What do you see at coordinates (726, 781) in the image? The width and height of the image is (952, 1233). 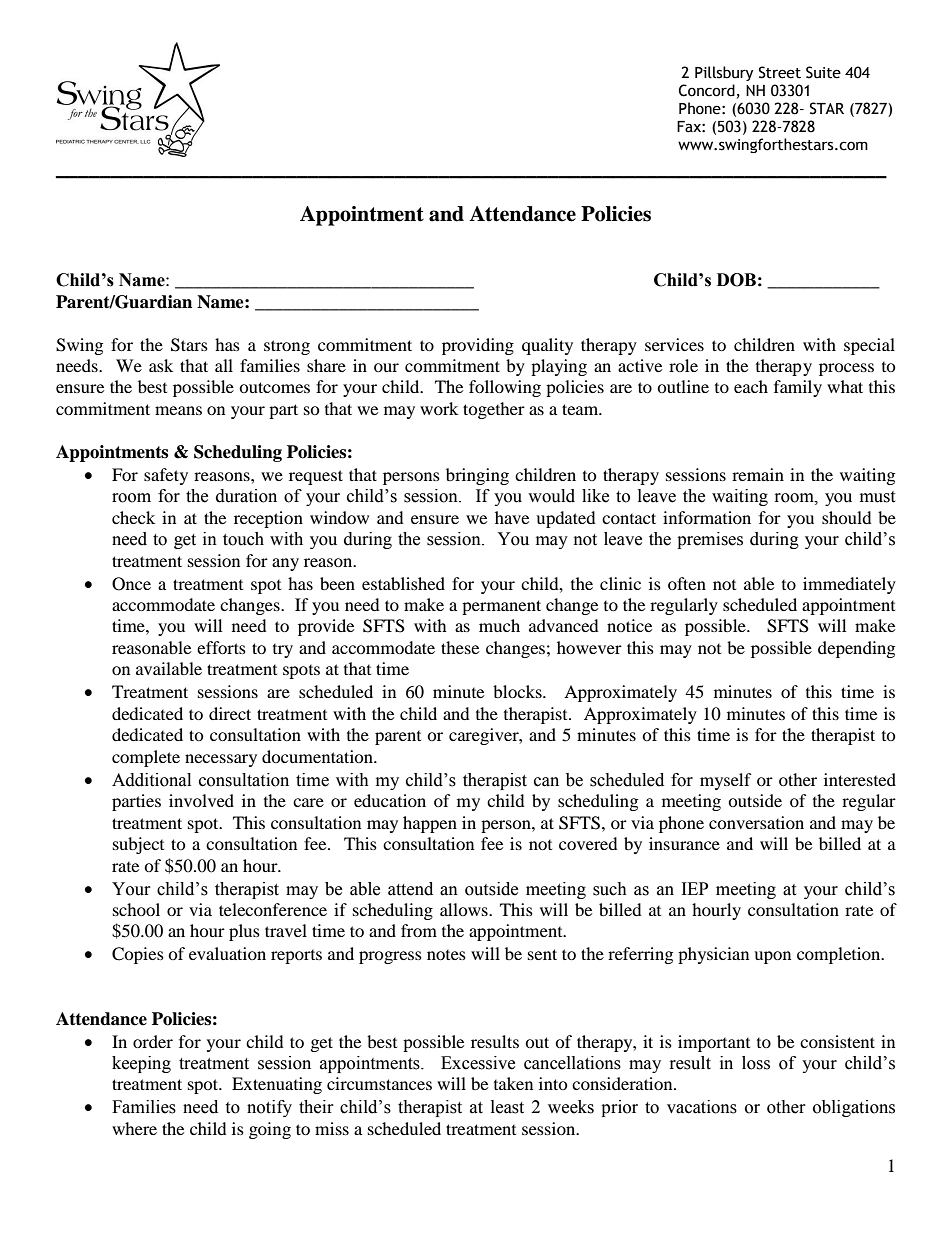 I see `myself` at bounding box center [726, 781].
